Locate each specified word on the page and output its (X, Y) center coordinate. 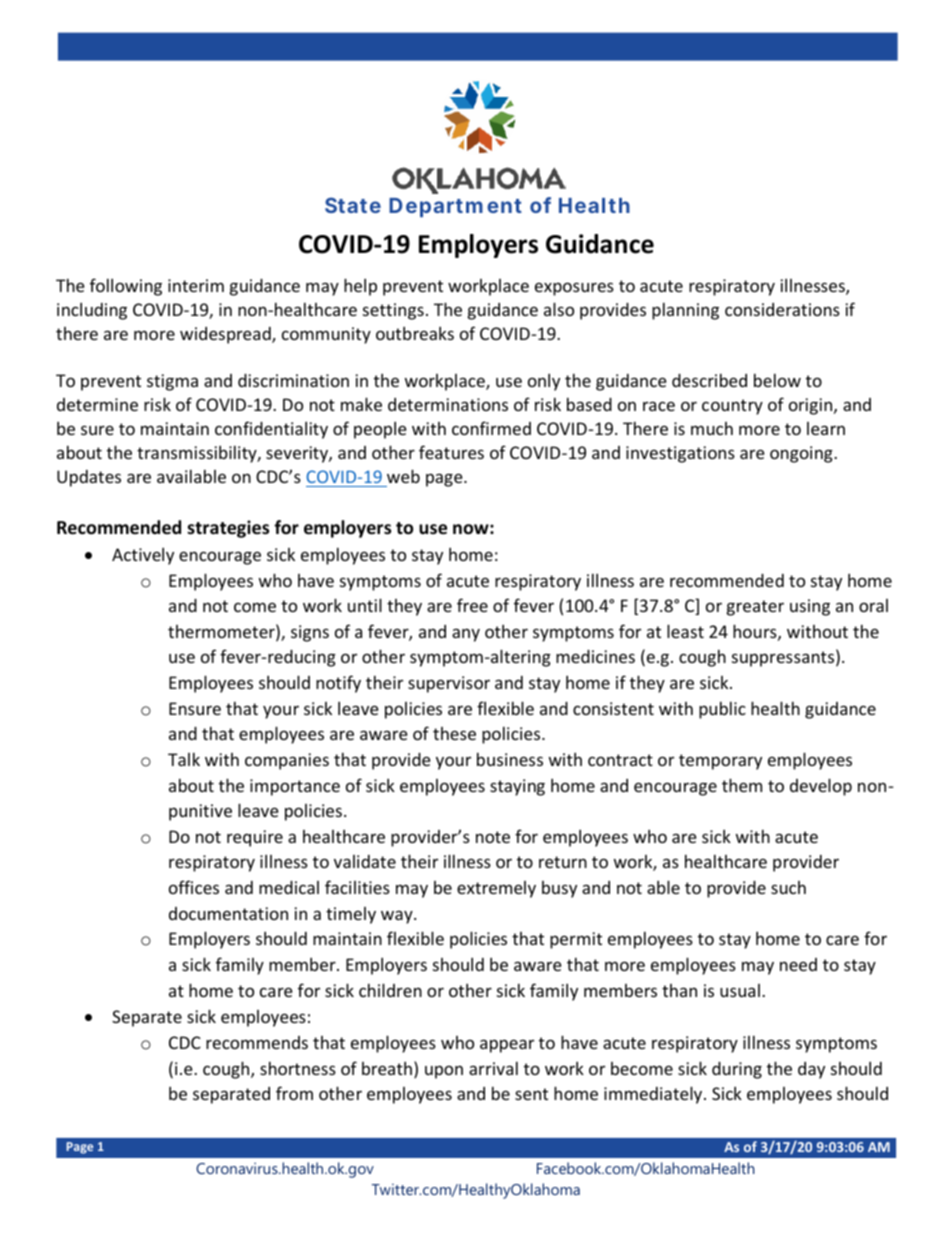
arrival (493, 1068)
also (559, 309)
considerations (782, 309)
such (788, 887)
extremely (496, 889)
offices (194, 887)
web (403, 476)
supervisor (449, 684)
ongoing (802, 454)
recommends (257, 1042)
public (722, 710)
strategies (228, 529)
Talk (184, 759)
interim (196, 285)
